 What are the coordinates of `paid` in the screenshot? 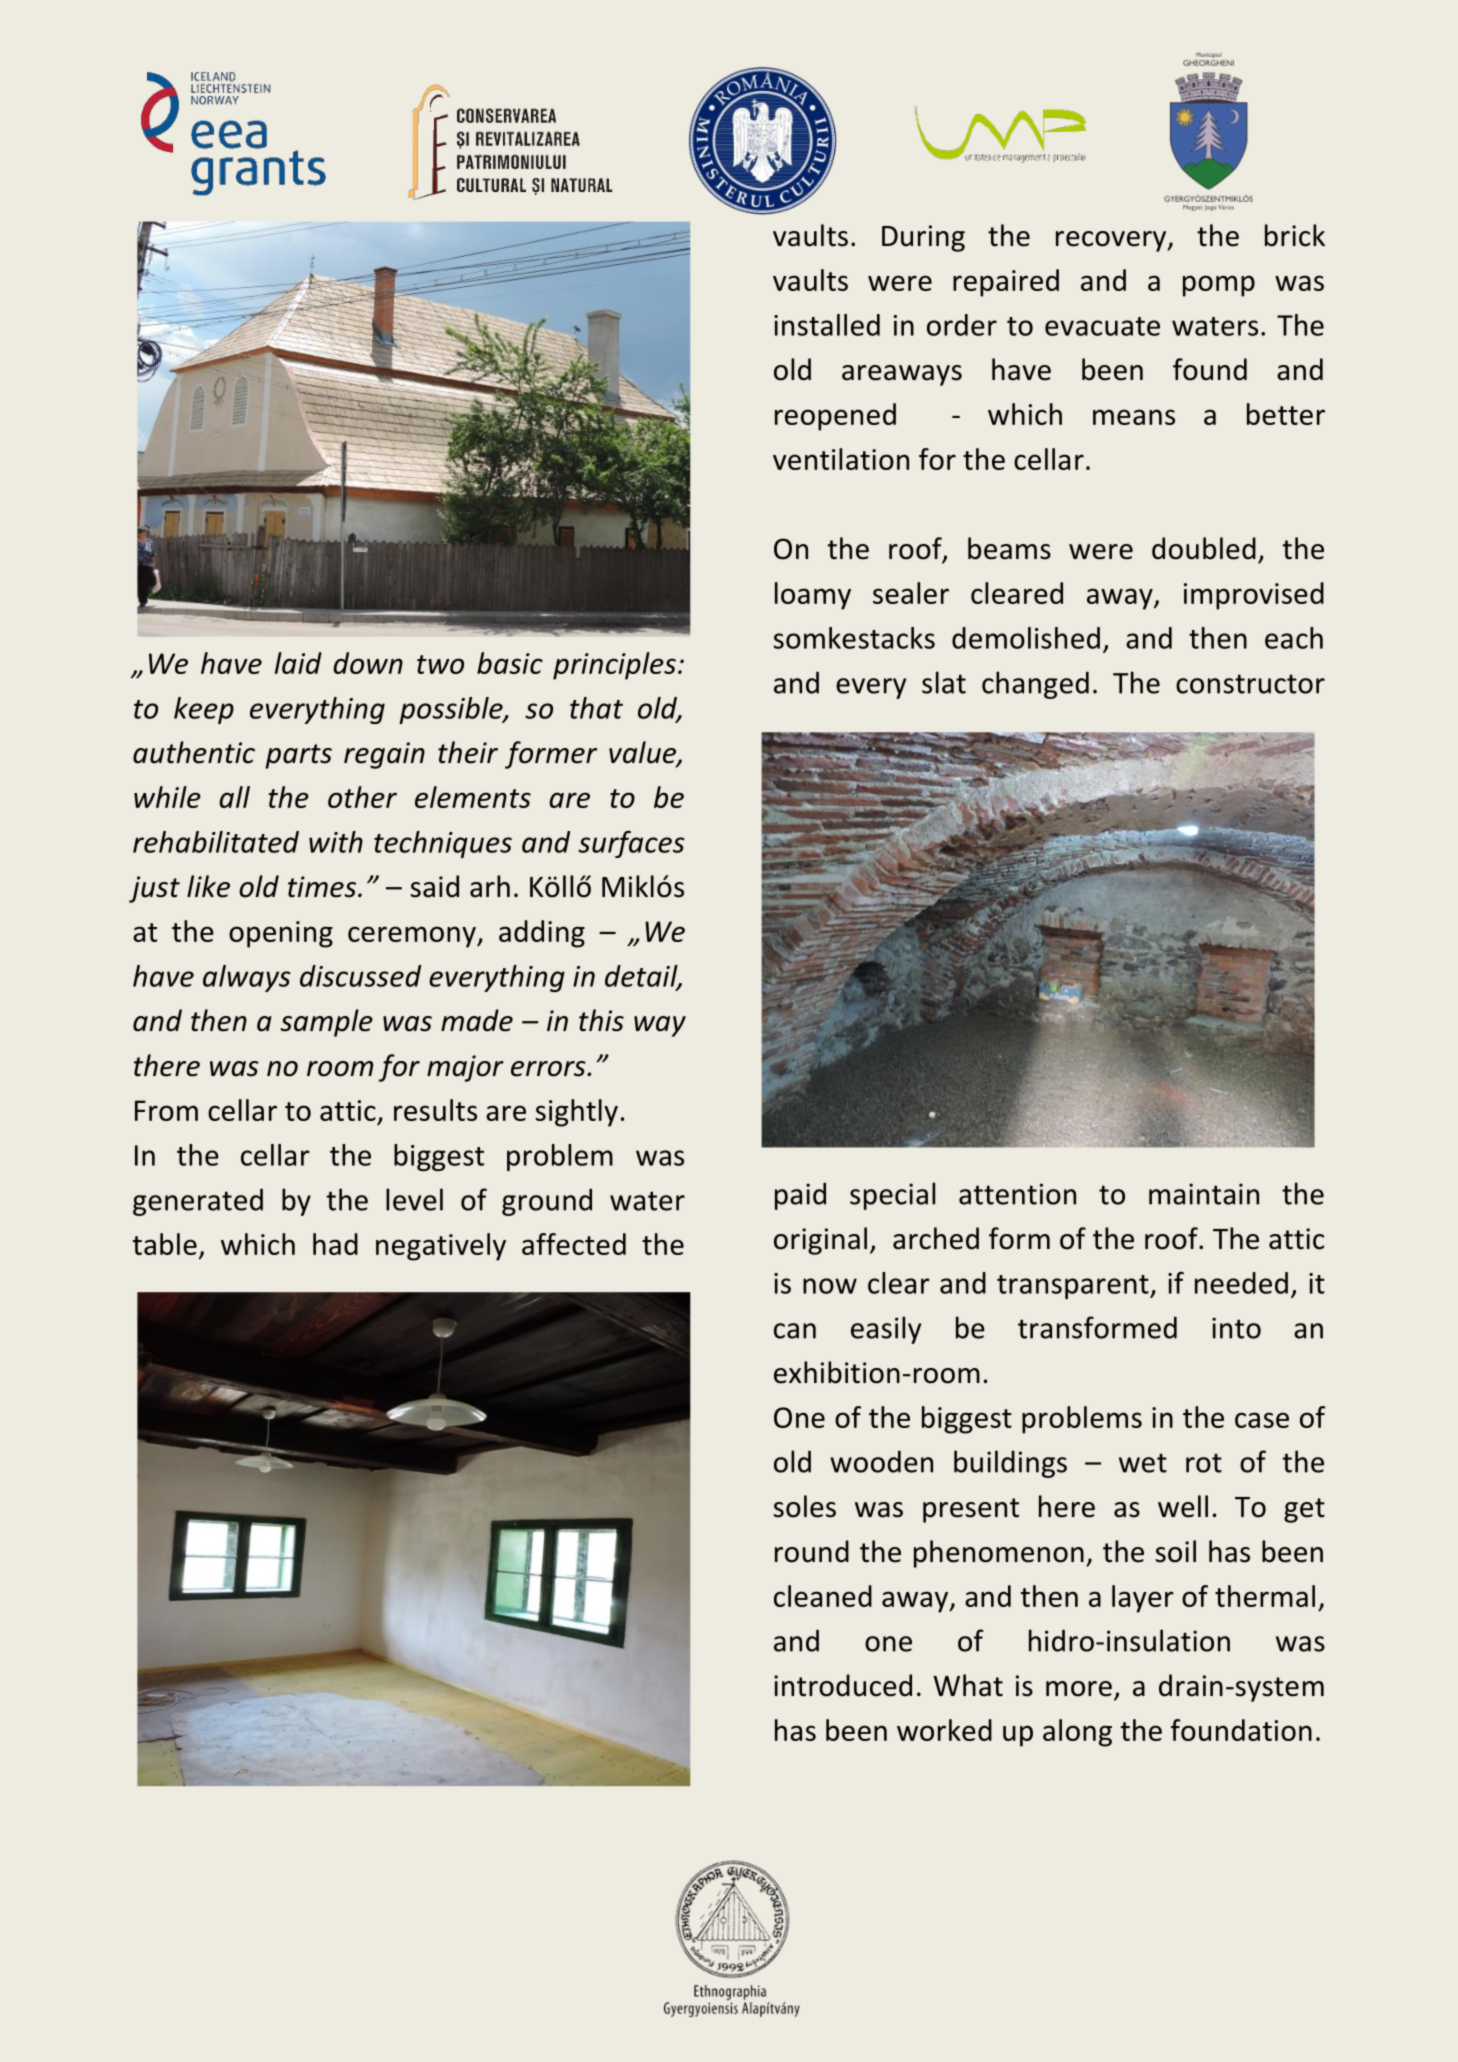 It's located at (800, 1196).
